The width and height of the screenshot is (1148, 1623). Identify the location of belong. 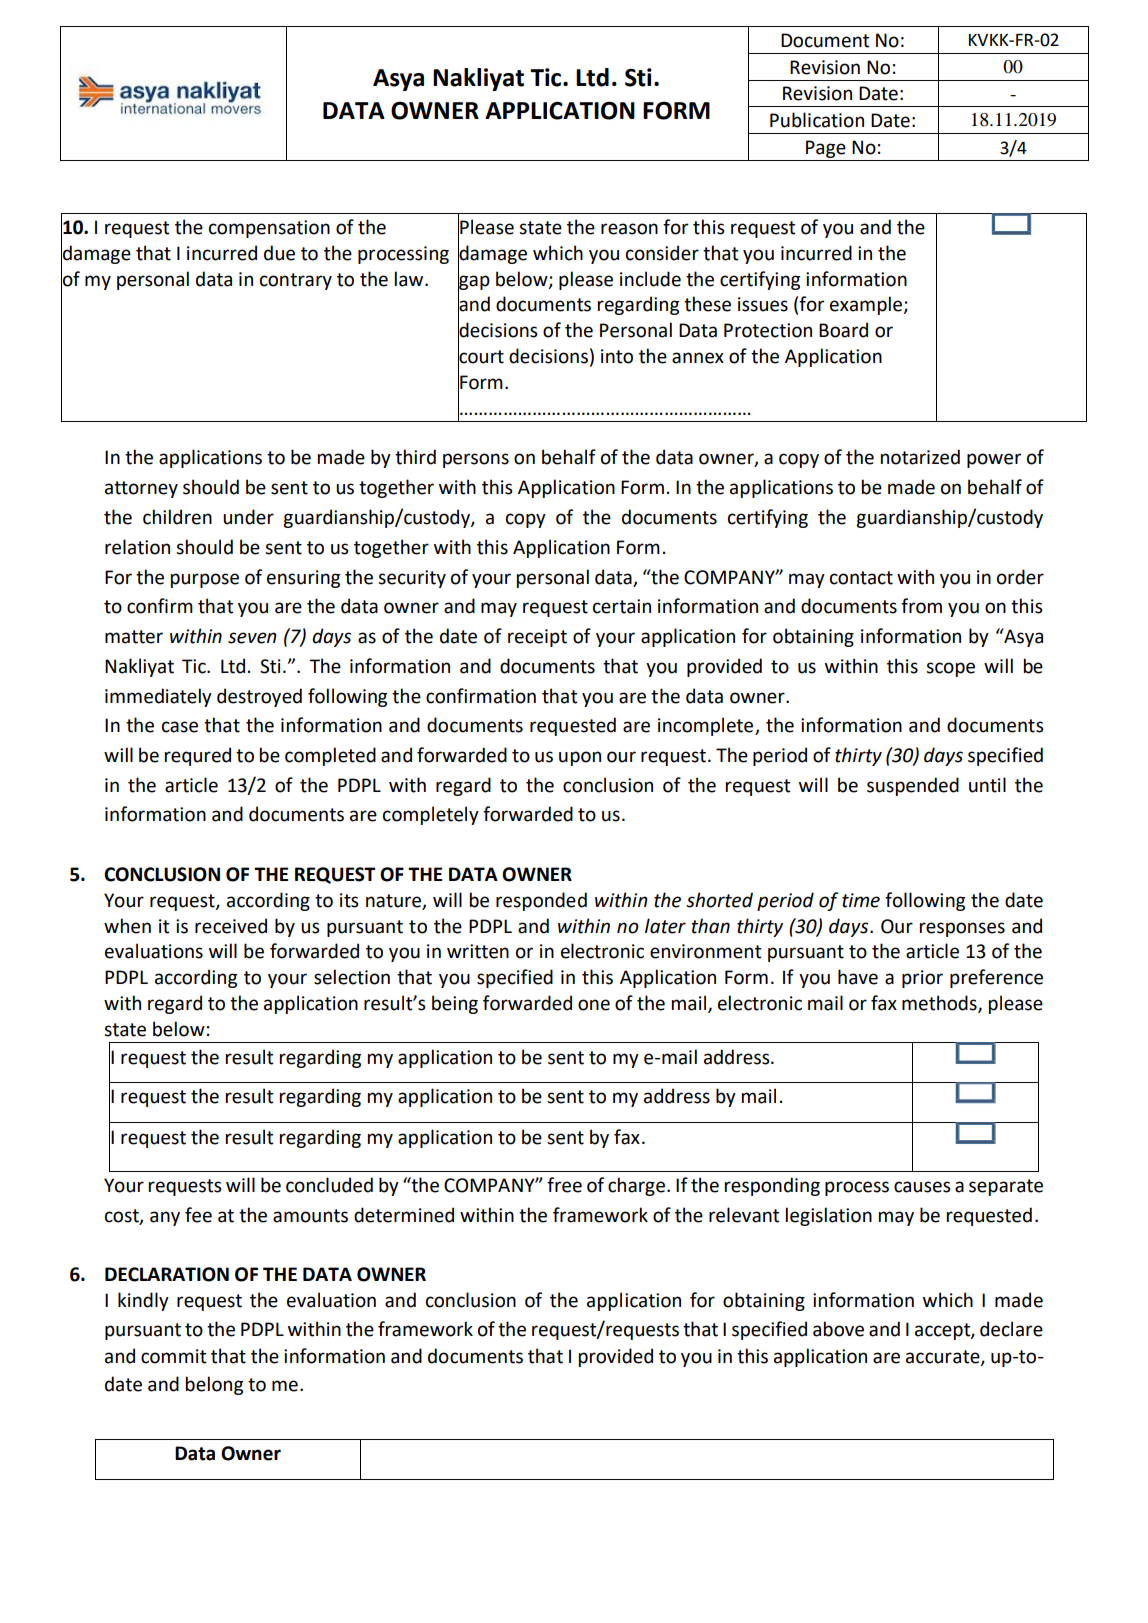
(214, 1385).
